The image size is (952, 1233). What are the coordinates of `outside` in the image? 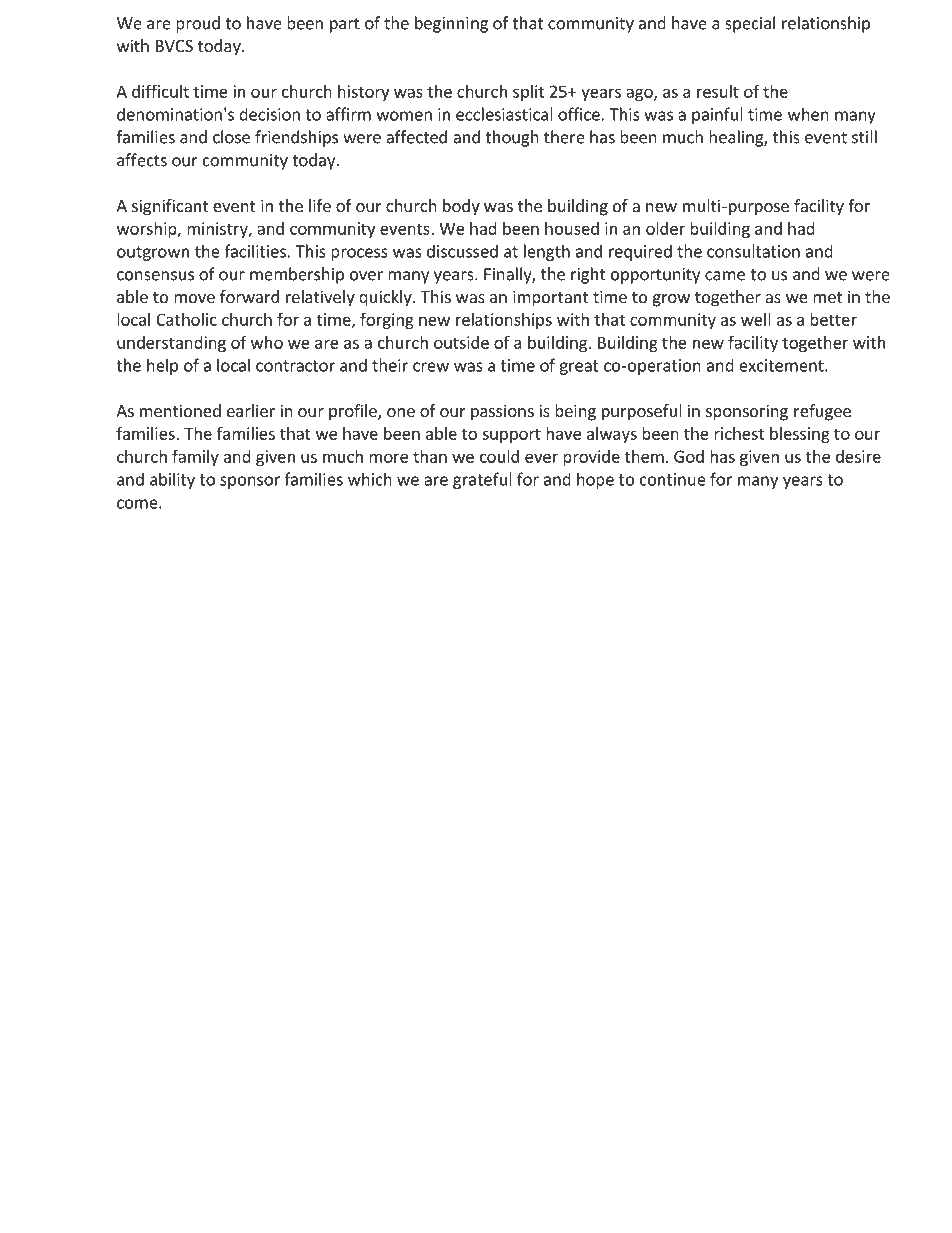 It's located at (461, 342).
